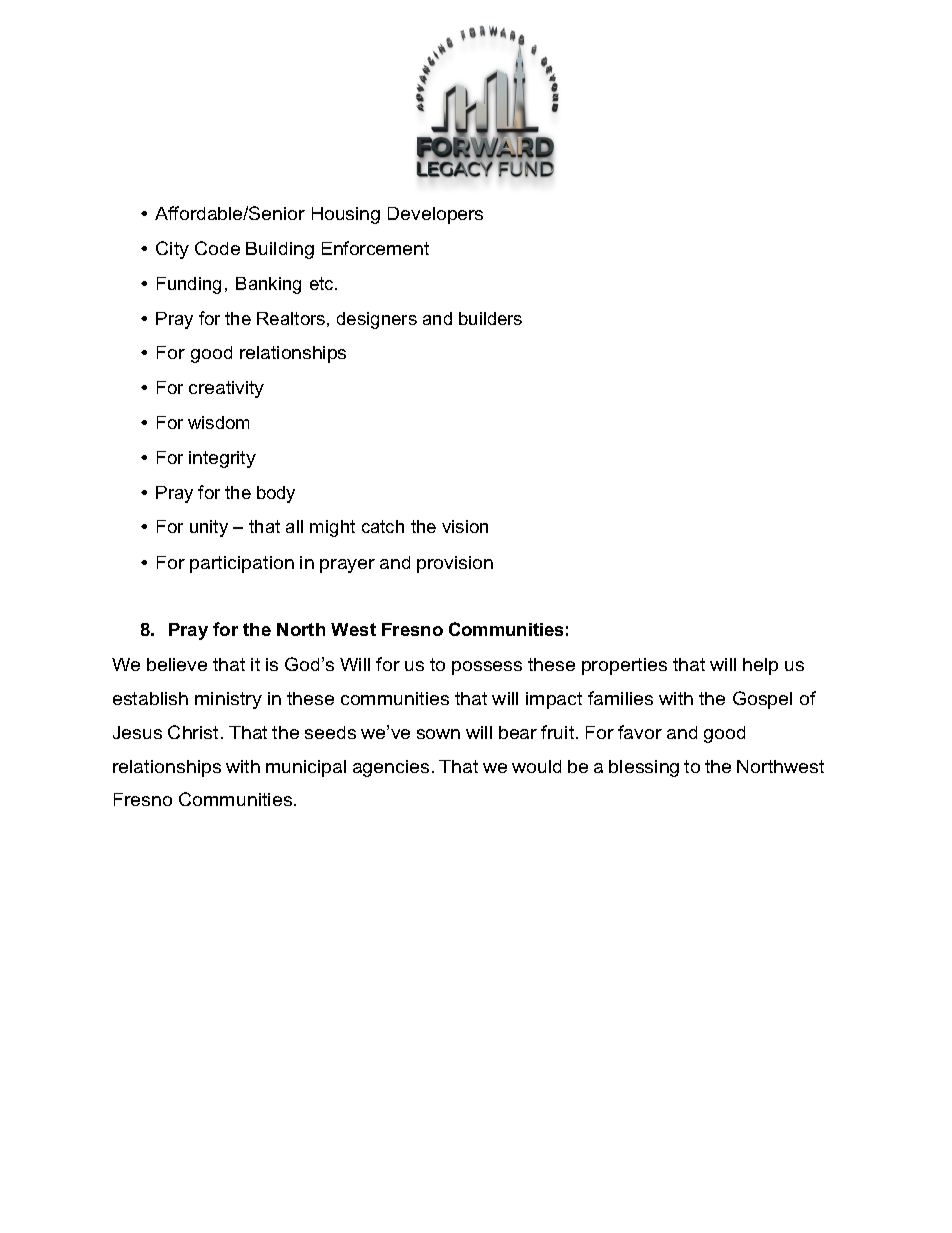 This screenshot has width=952, height=1233. I want to click on catch, so click(383, 526).
